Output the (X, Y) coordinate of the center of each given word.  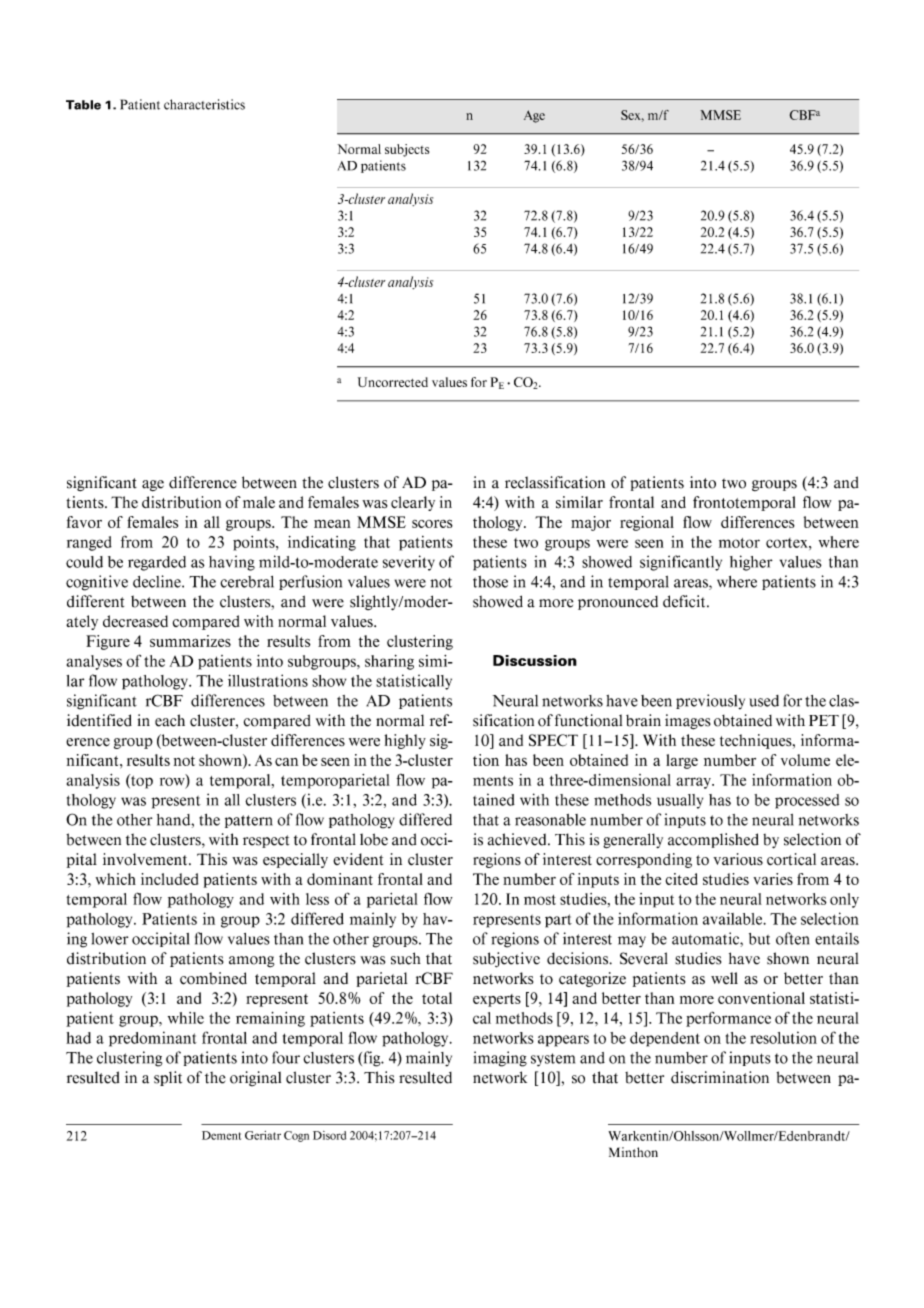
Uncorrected (393, 382)
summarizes (190, 641)
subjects (407, 150)
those (490, 582)
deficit (685, 601)
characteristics (204, 104)
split (168, 1078)
